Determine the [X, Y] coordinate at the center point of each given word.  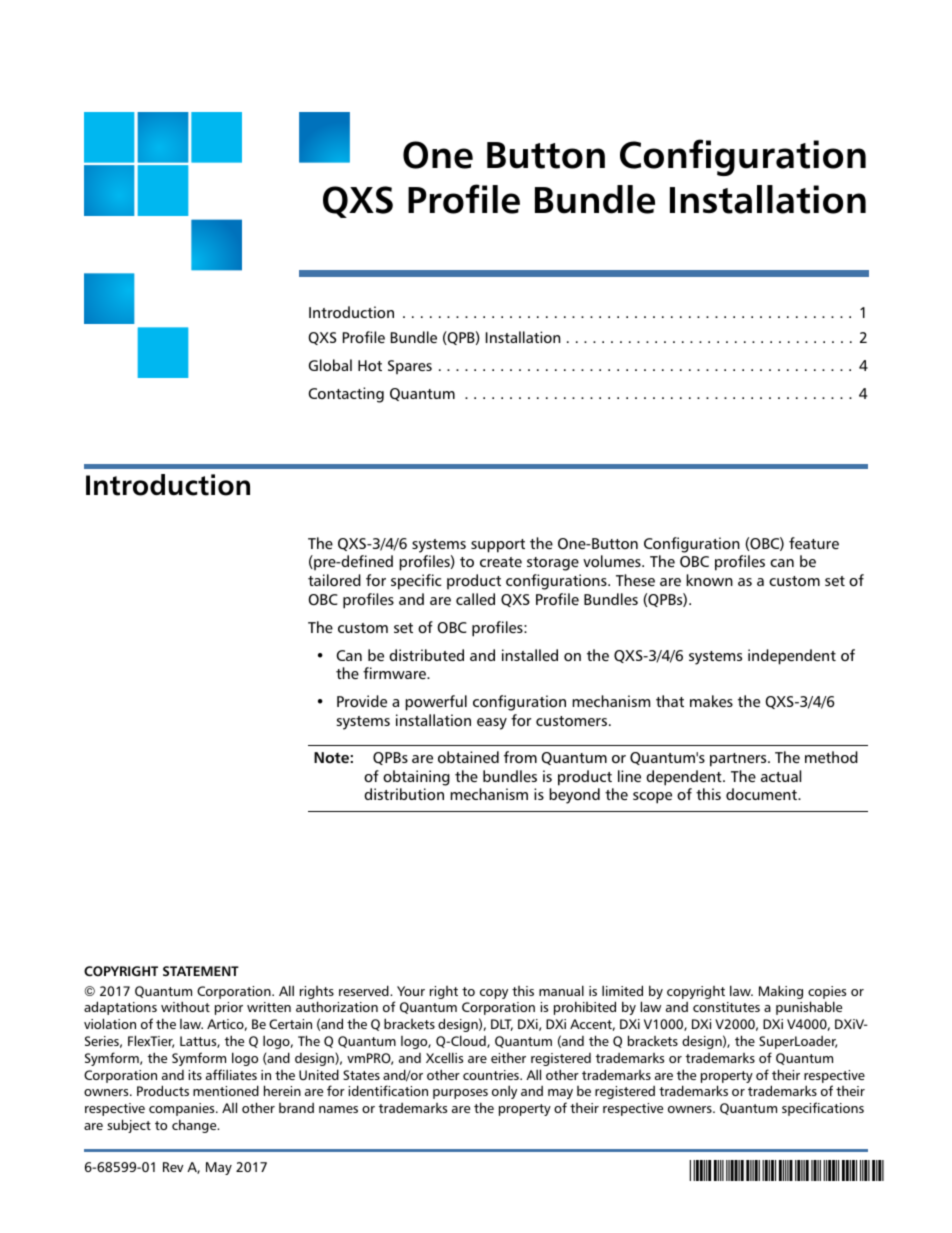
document [762, 794]
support [498, 546]
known [709, 580]
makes [711, 701]
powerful [436, 703]
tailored [334, 580]
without [185, 1006]
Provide [362, 701]
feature [814, 543]
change [195, 1126]
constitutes [726, 1007]
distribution [404, 794]
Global [330, 365]
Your [411, 991]
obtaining [416, 778]
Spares [410, 367]
